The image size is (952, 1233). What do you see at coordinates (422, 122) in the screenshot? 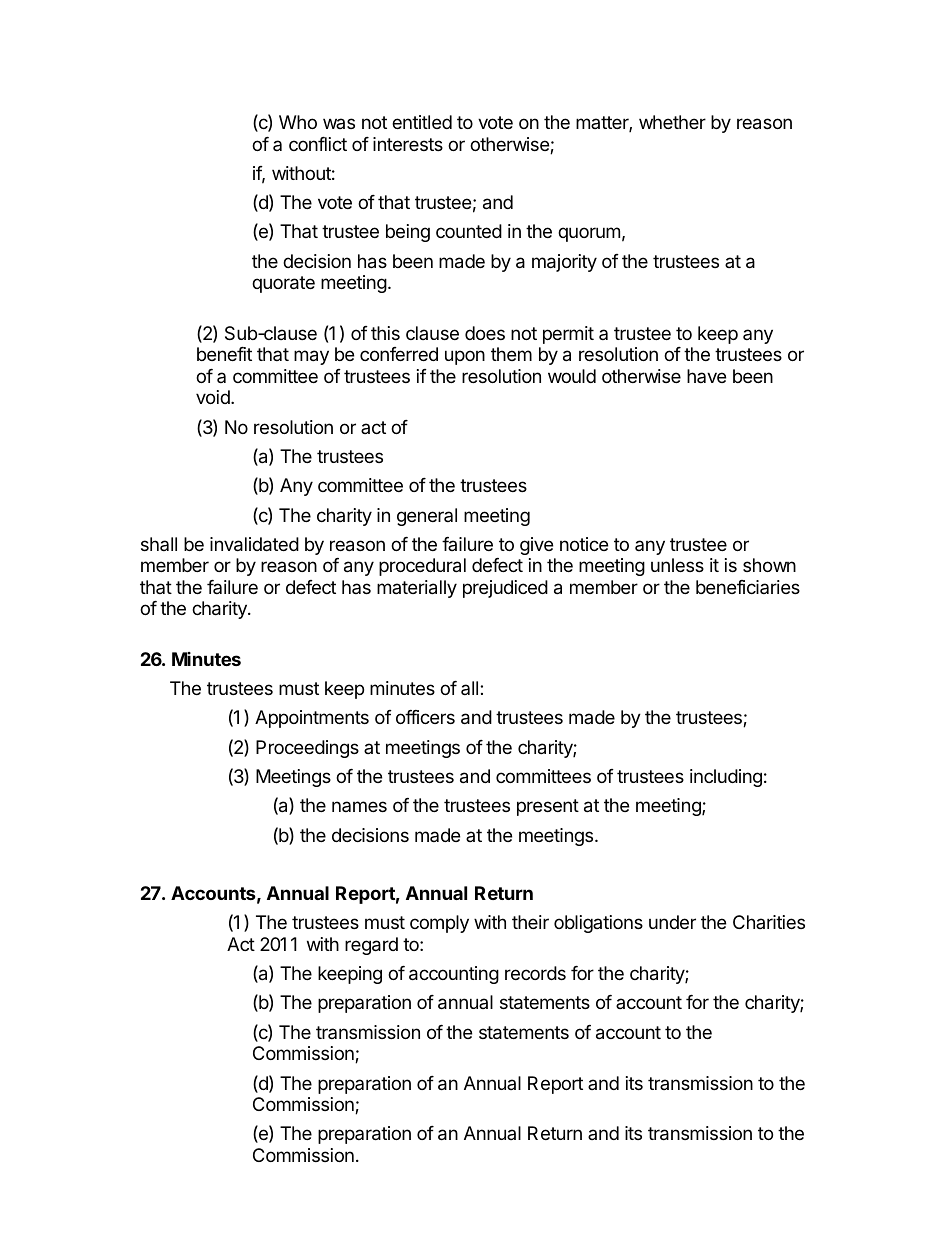
I see `entitled` at bounding box center [422, 122].
